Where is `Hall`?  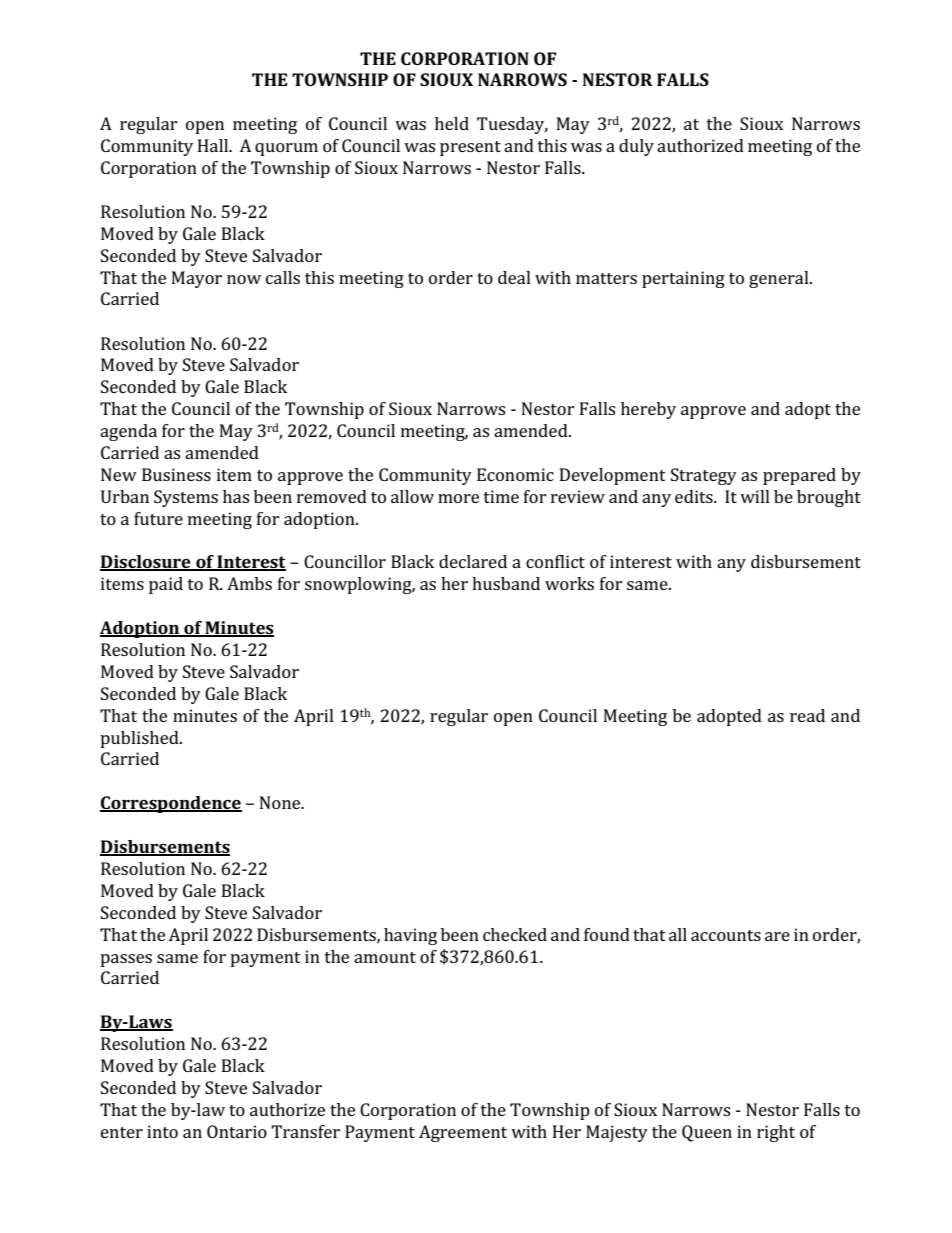
Hall is located at coordinates (214, 145).
